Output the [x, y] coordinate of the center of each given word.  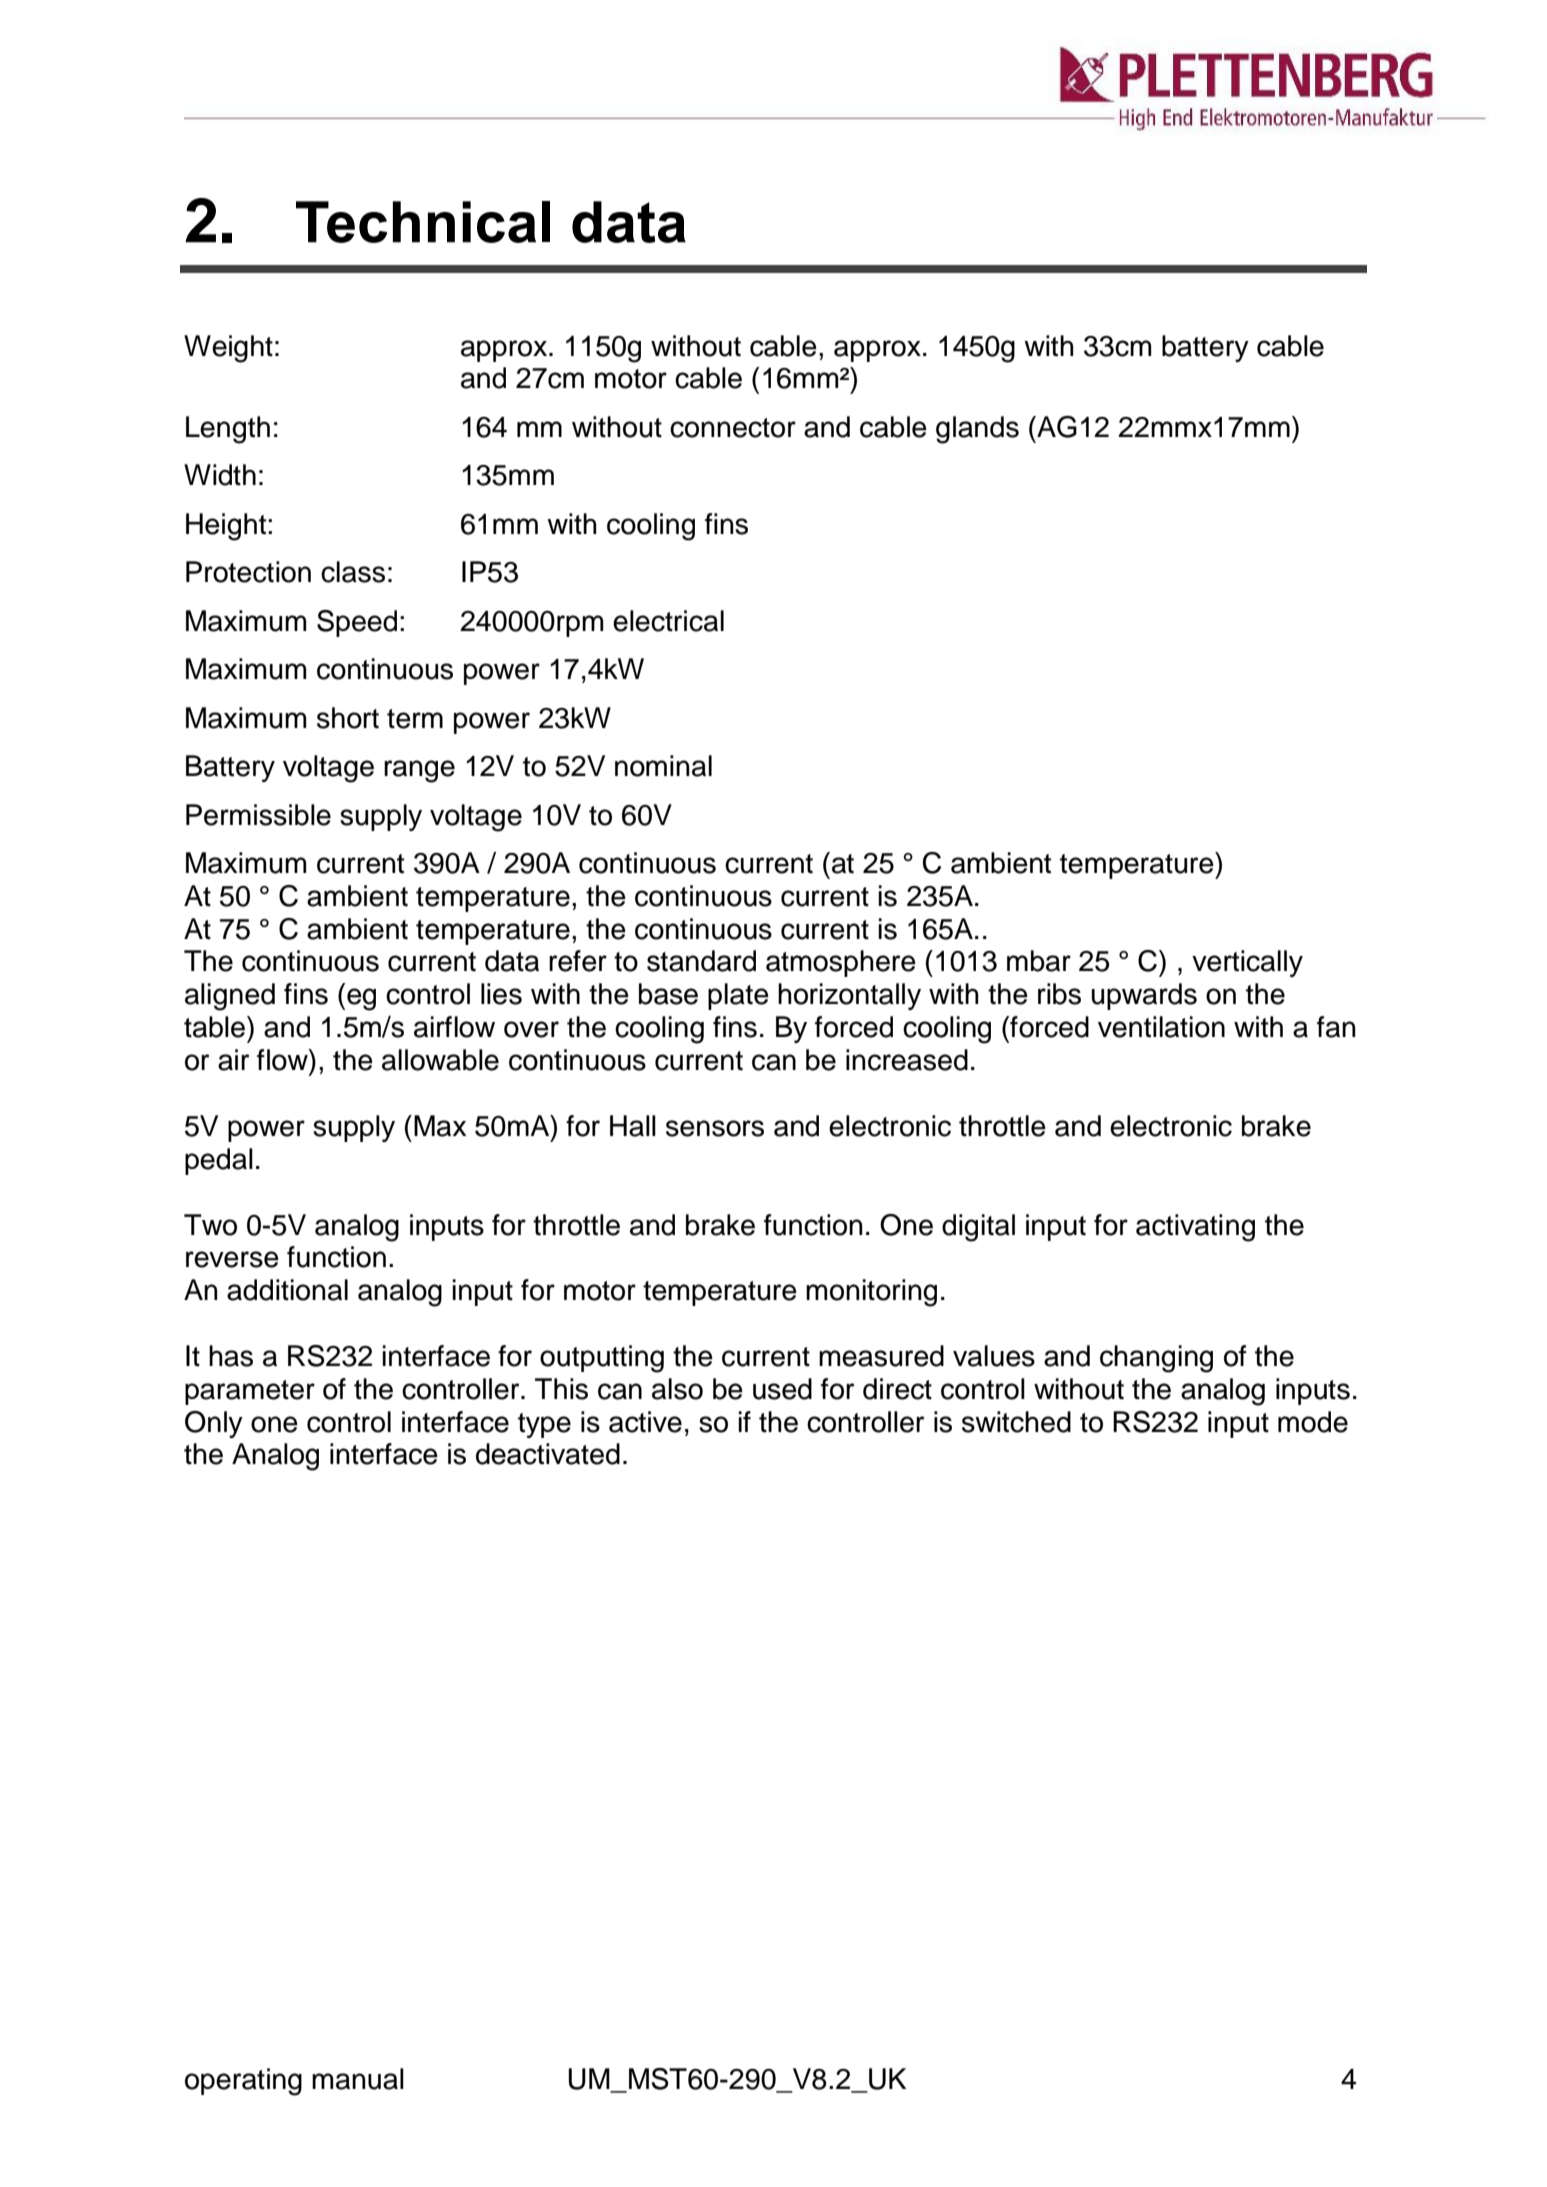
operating [243, 2082]
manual [358, 2079]
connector [733, 428]
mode [1313, 1422]
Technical [423, 222]
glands [977, 430]
